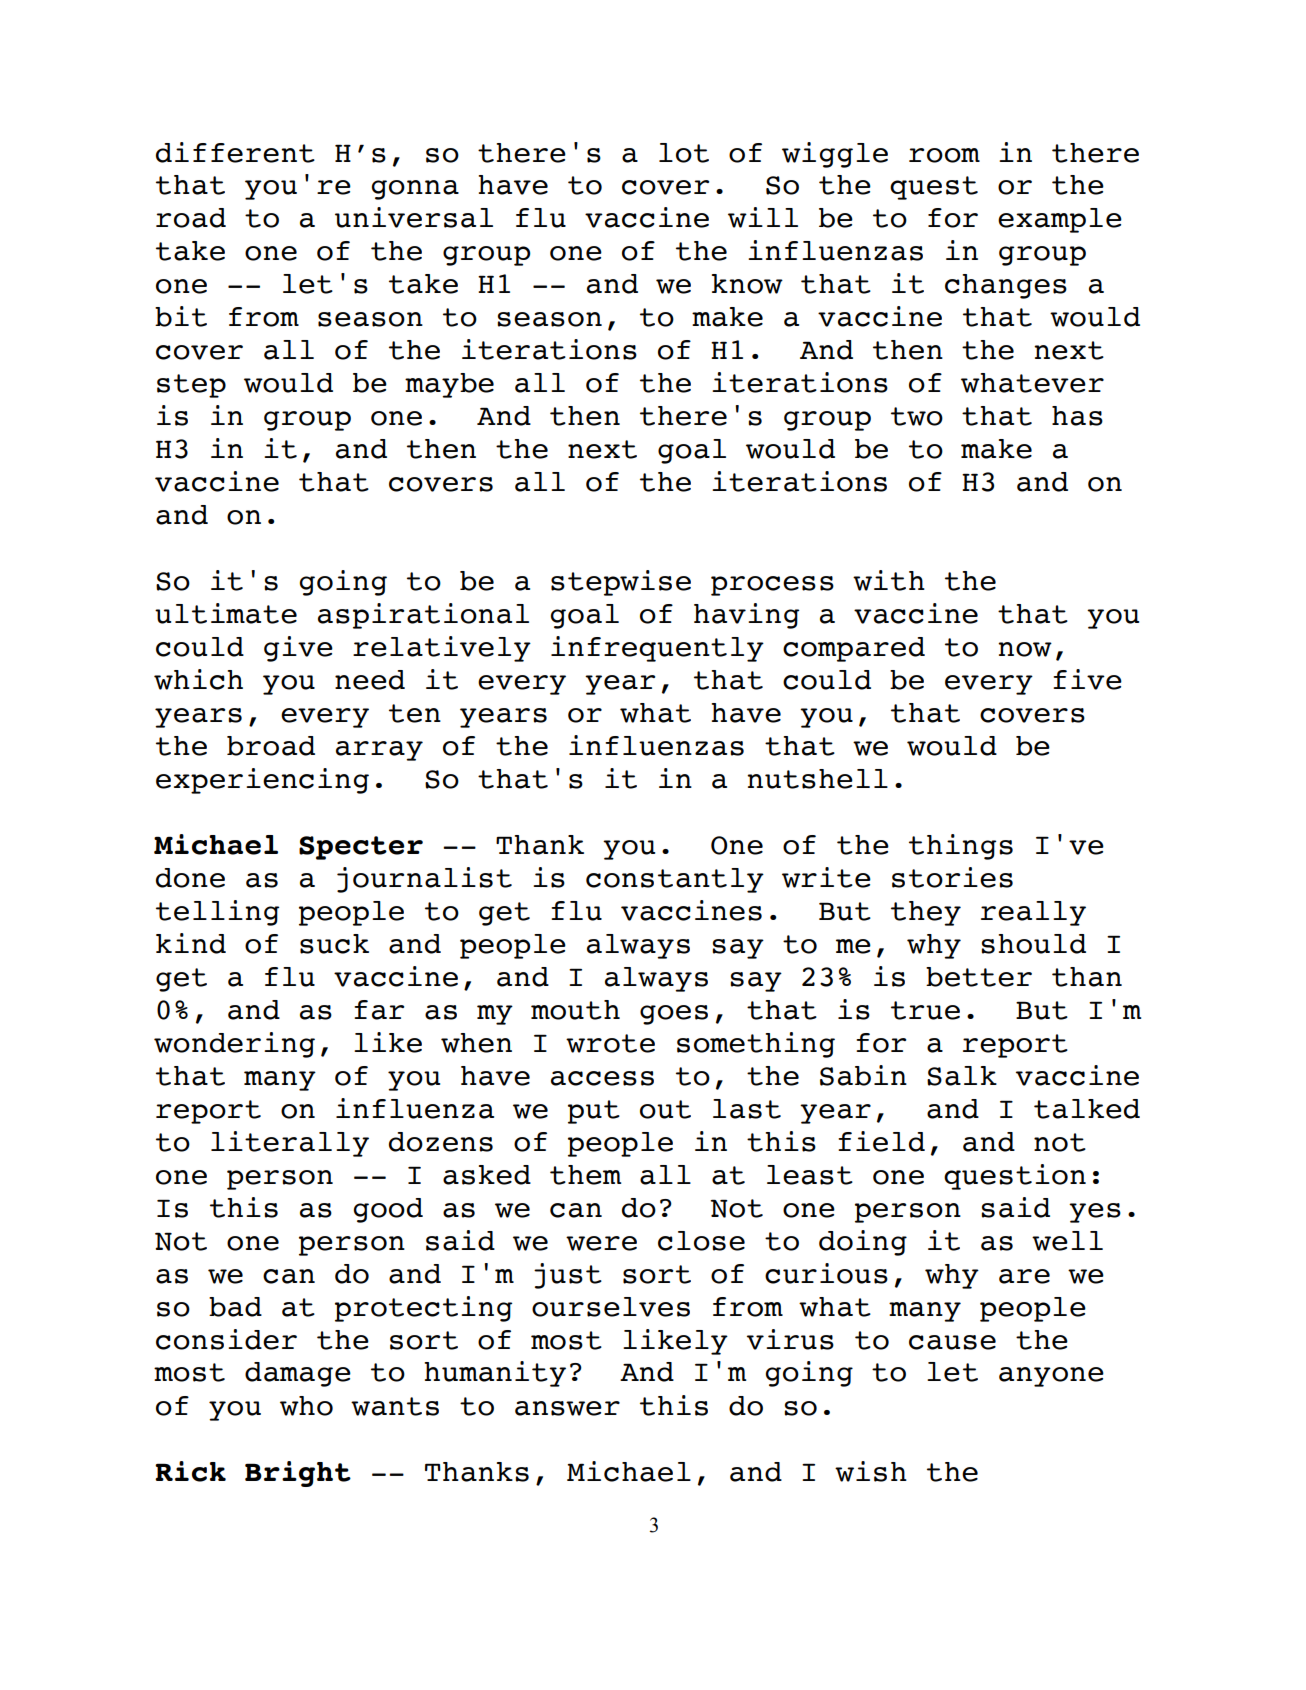  I want to click on infrequently, so click(657, 649).
